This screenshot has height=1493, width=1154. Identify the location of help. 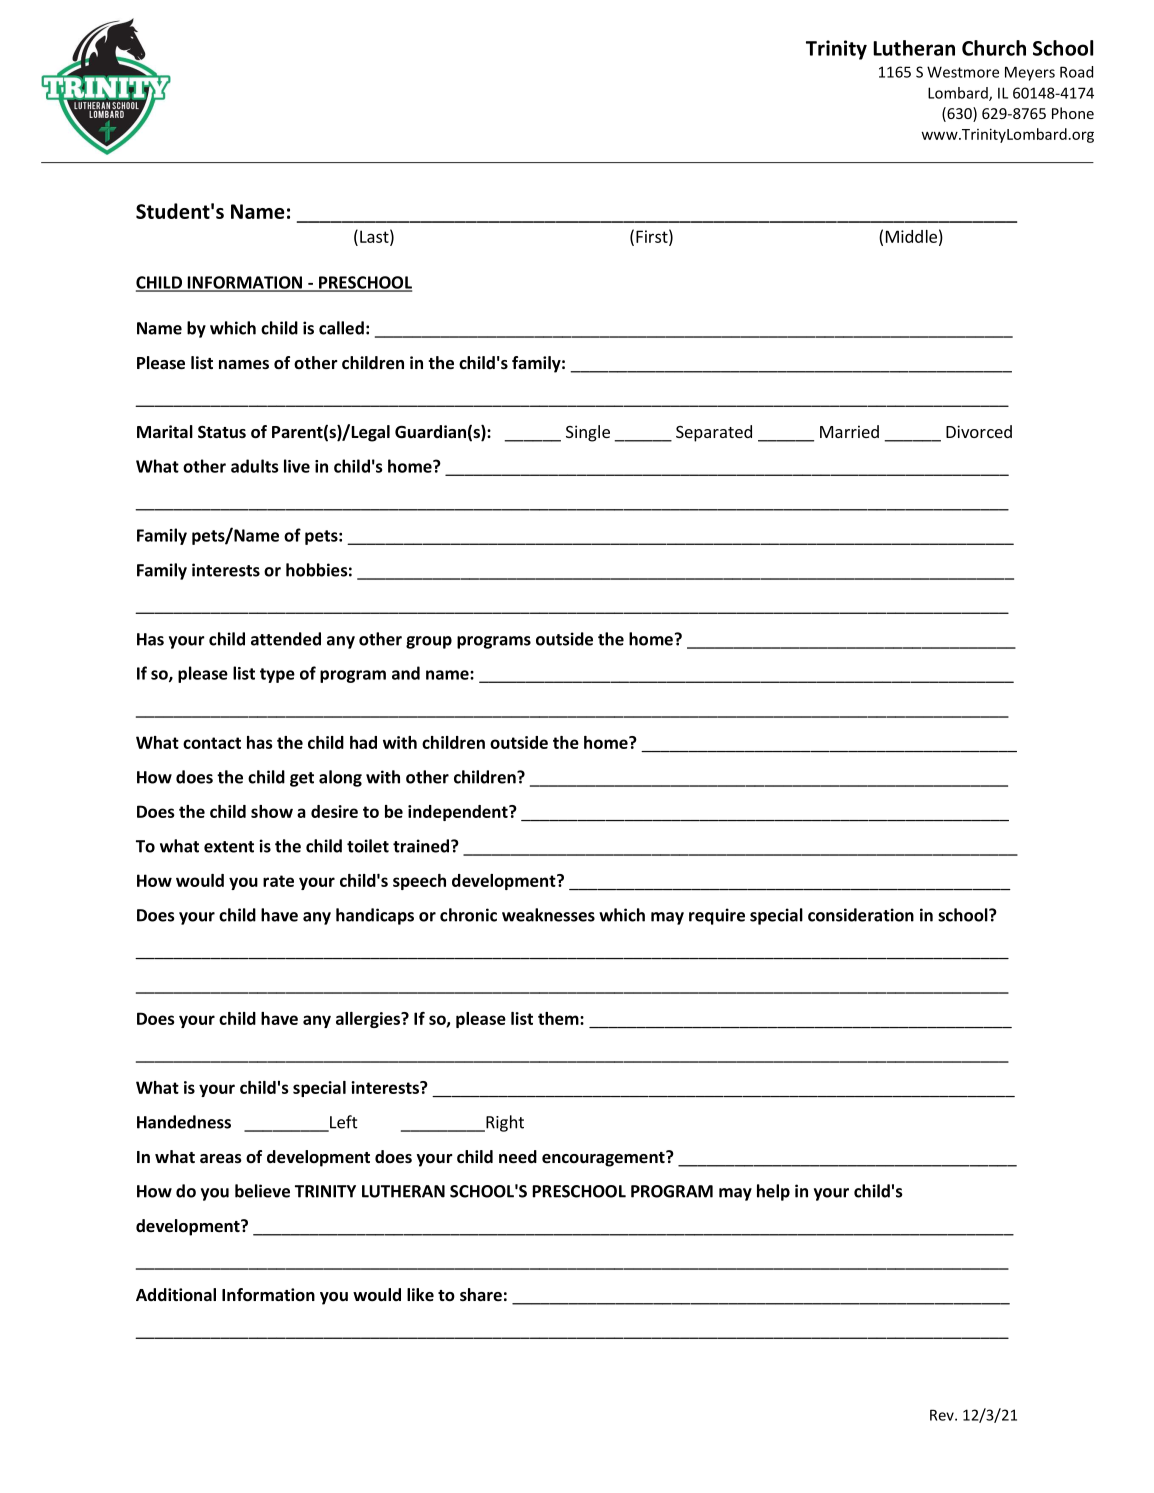
(773, 1192).
